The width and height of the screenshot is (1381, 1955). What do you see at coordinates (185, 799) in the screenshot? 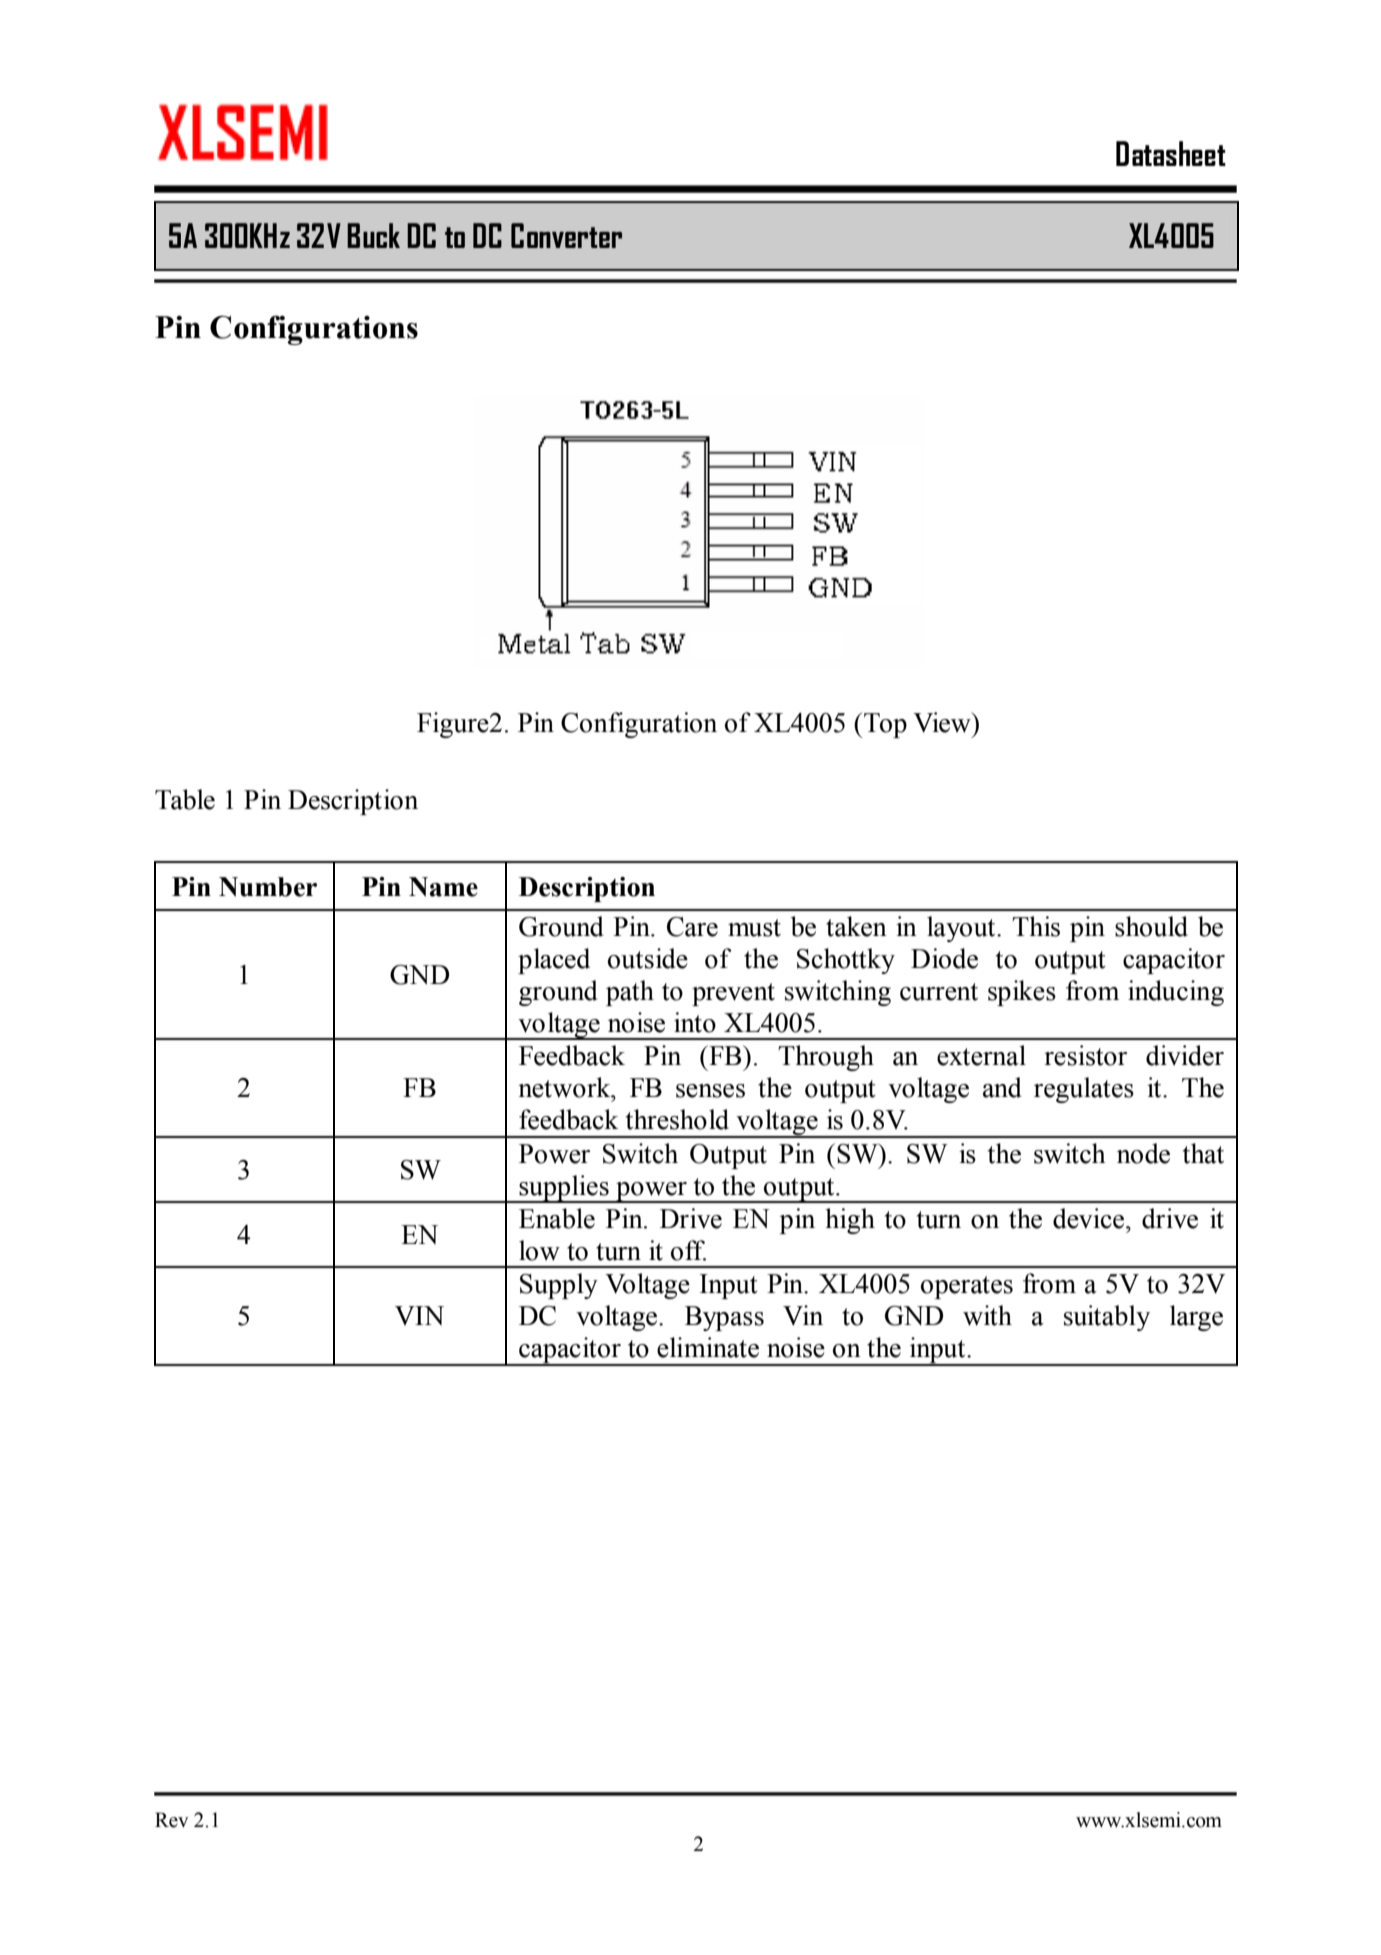
I see `Table` at bounding box center [185, 799].
